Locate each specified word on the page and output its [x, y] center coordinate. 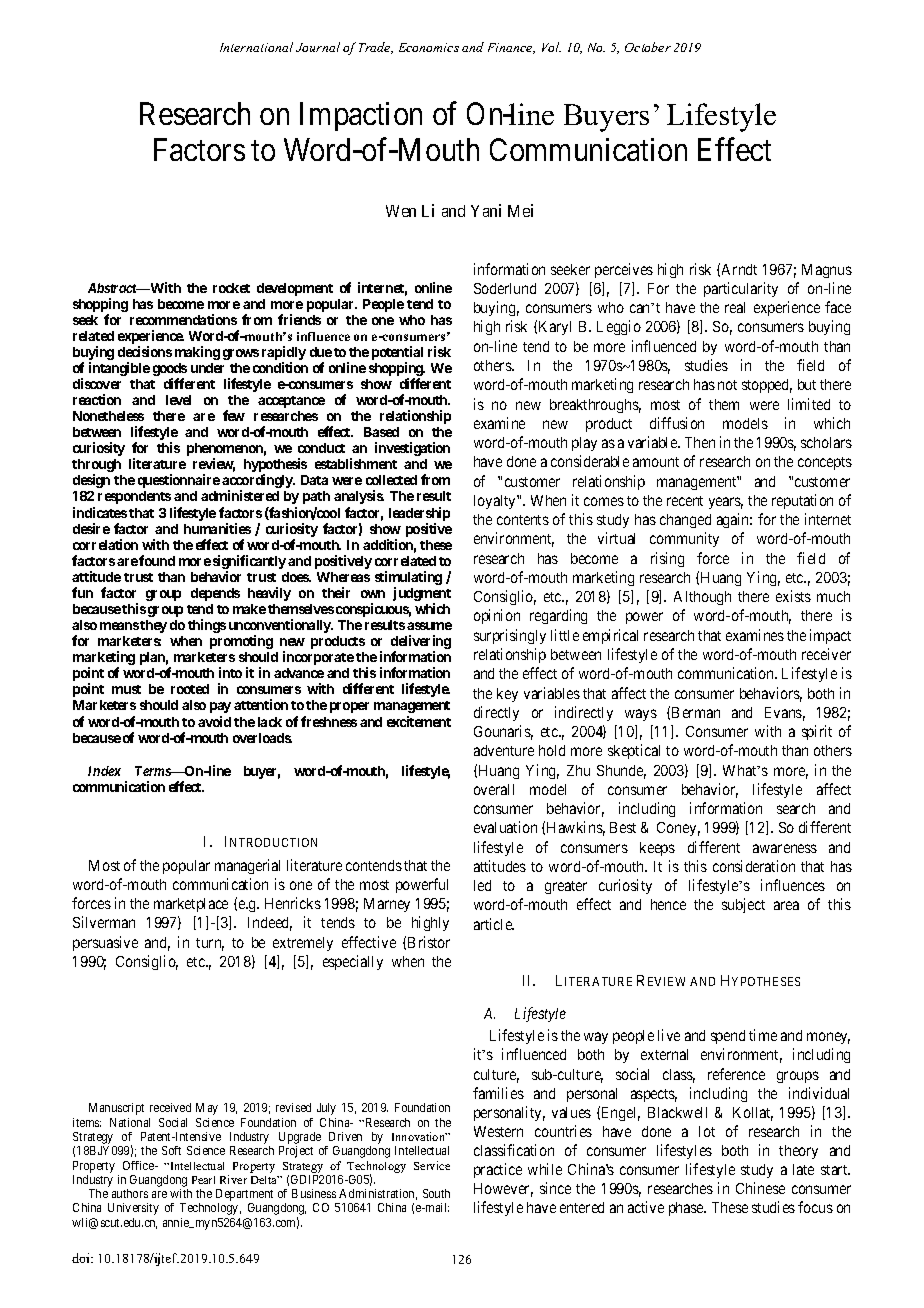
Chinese [760, 1188]
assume [429, 626]
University [133, 1209]
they [153, 626]
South [436, 1193]
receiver [826, 654]
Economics [429, 47]
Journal [318, 47]
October [648, 47]
